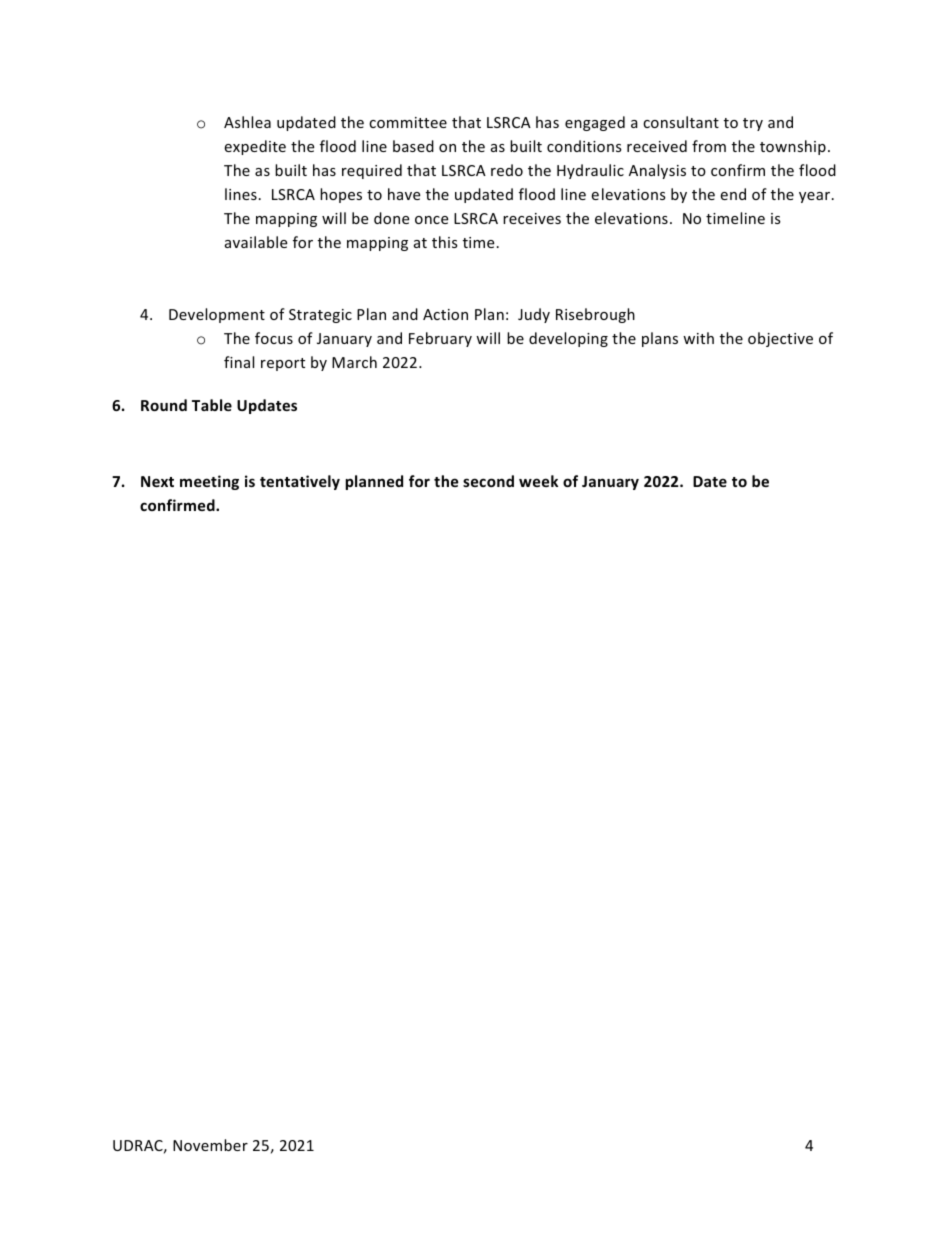 The image size is (952, 1233). Describe the element at coordinates (709, 146) in the screenshot. I see `from` at that location.
